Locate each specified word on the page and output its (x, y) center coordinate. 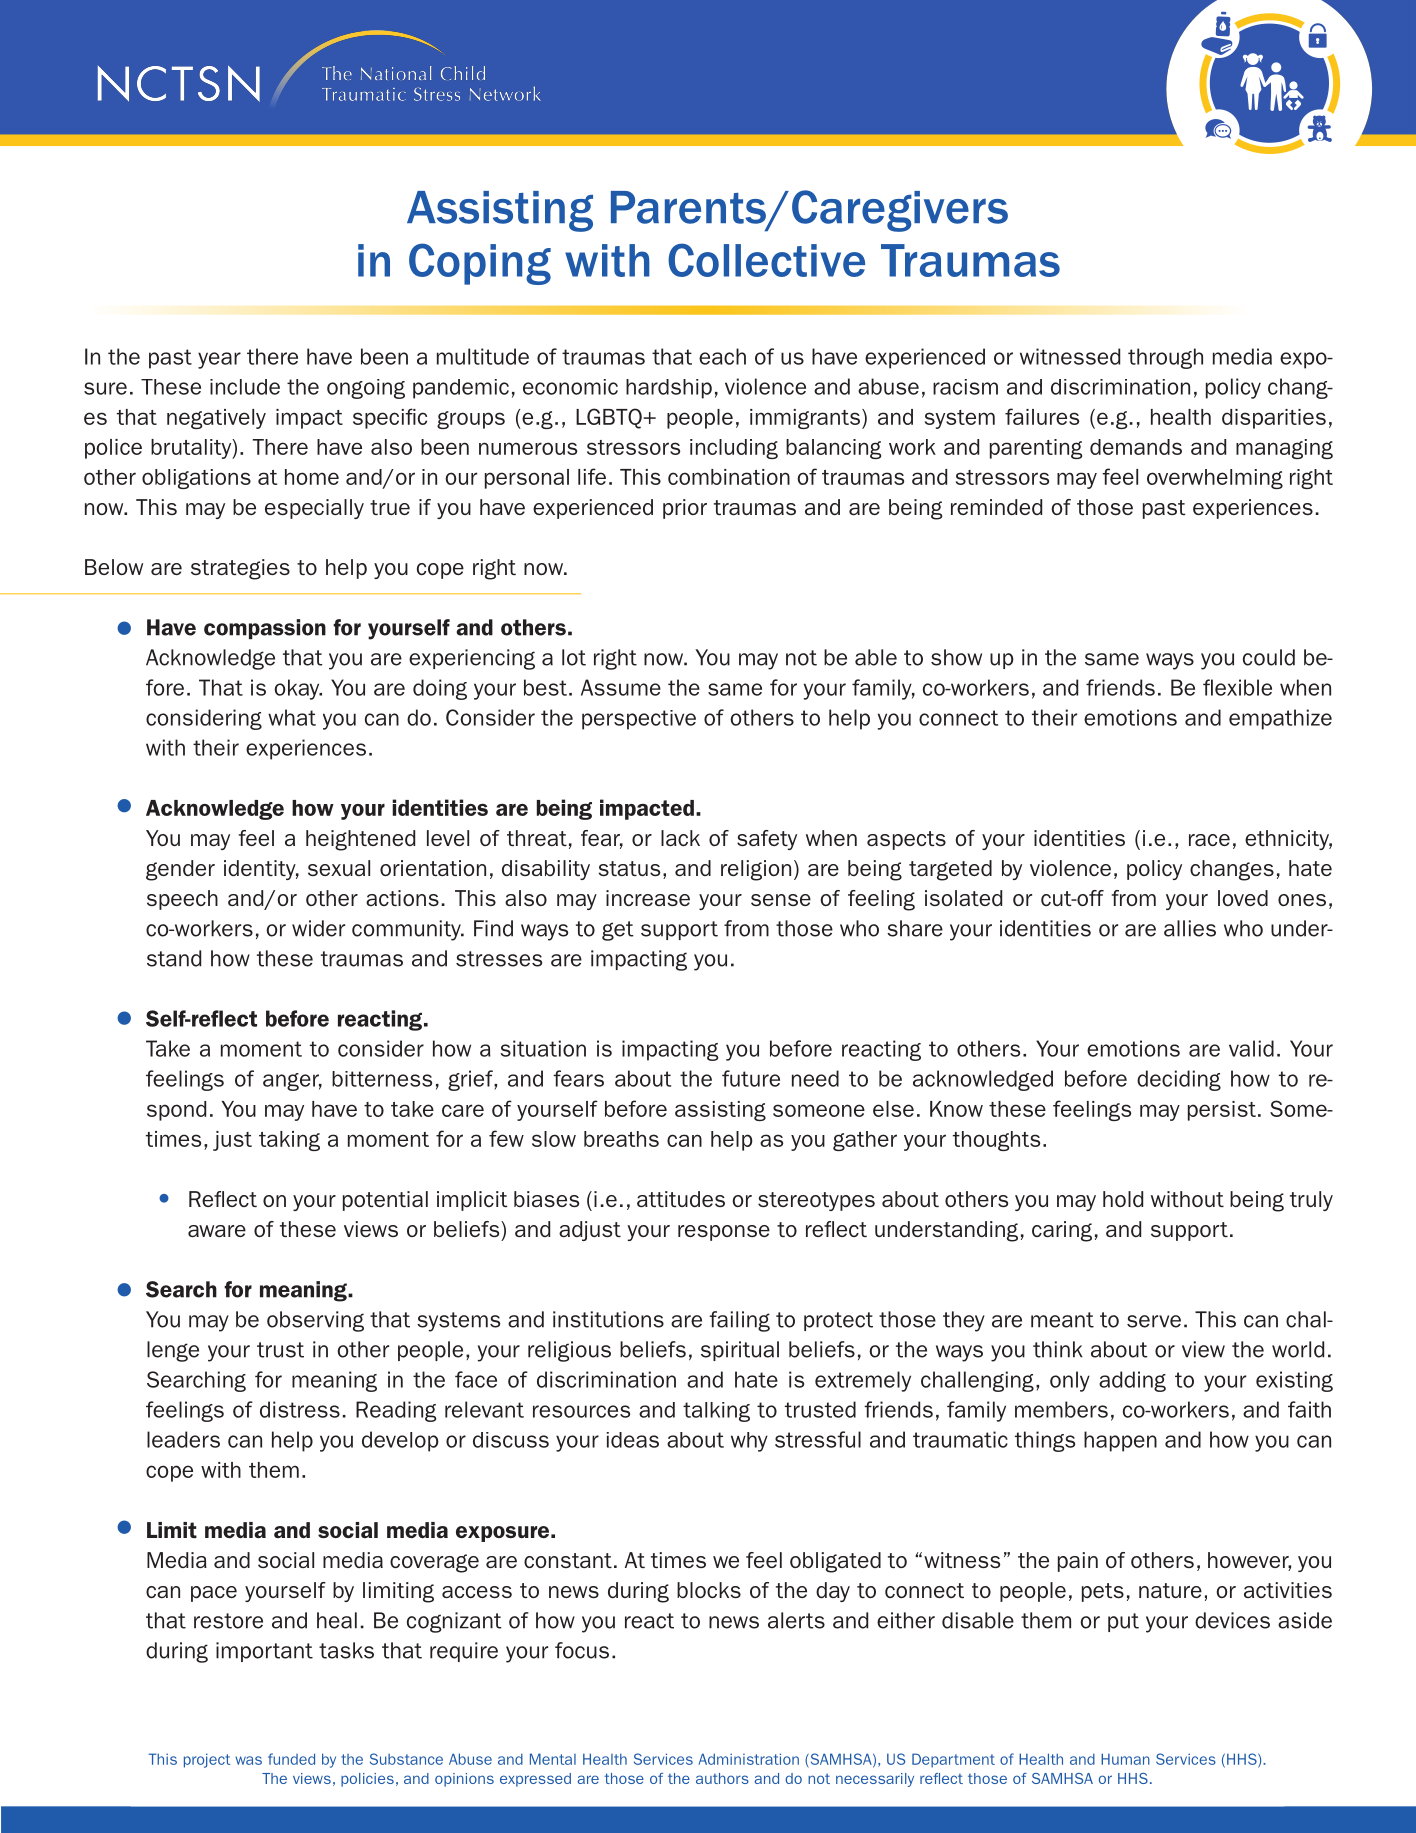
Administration (748, 1759)
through (1165, 358)
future (751, 1078)
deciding (1179, 1080)
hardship (669, 389)
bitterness (382, 1079)
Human (1125, 1759)
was (248, 1760)
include (245, 387)
